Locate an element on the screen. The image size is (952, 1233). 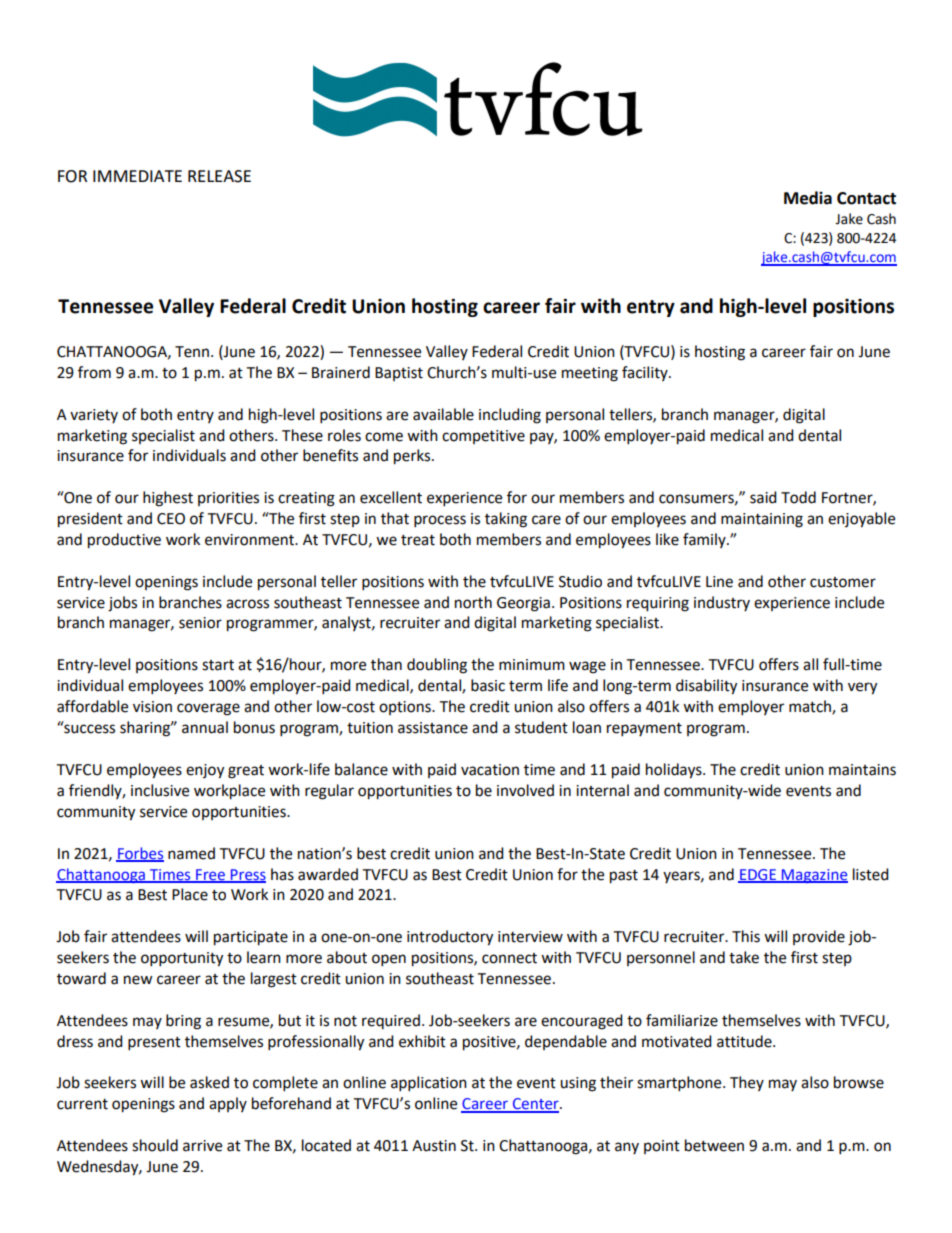
Baptist is located at coordinates (399, 374).
